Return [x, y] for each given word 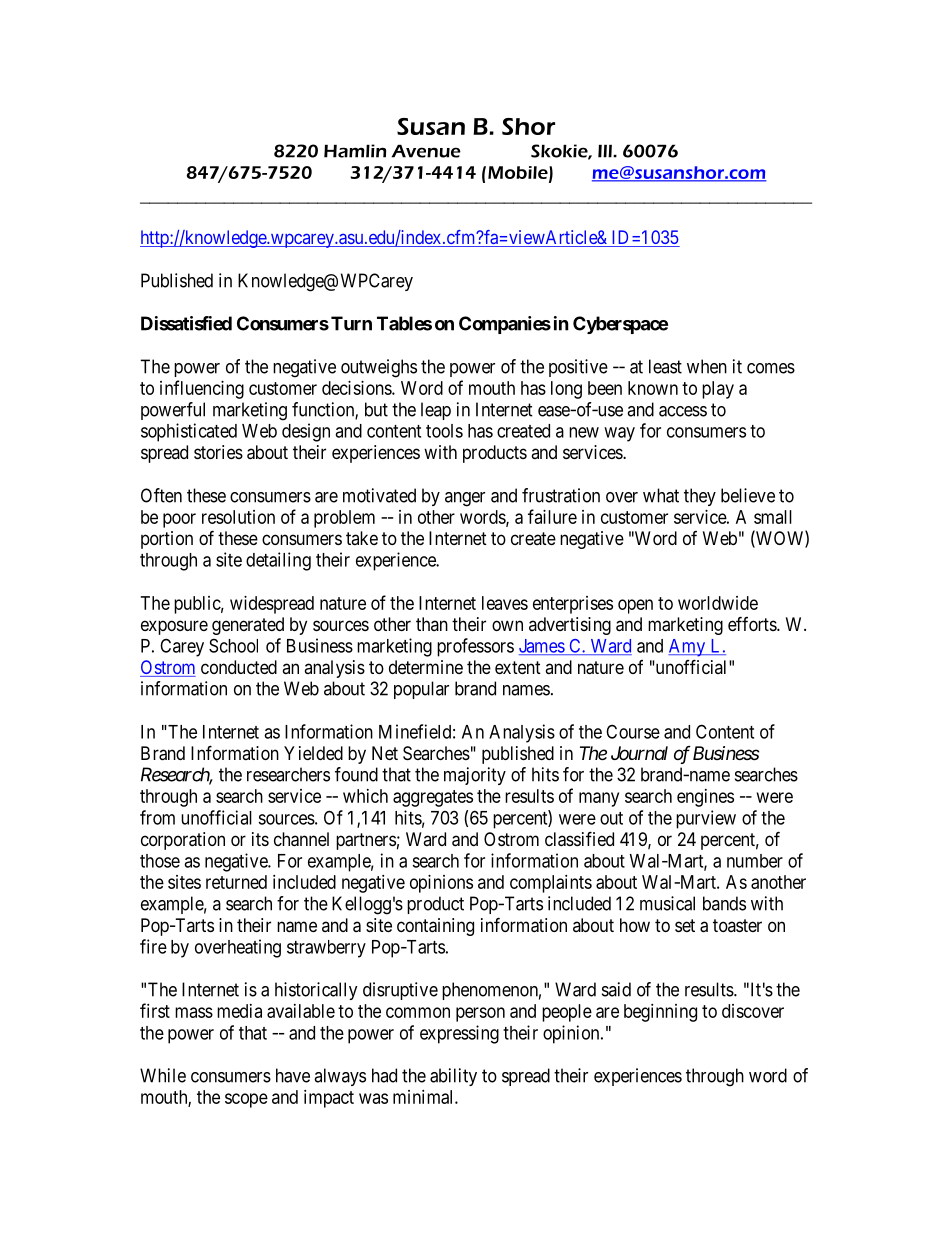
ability [453, 1077]
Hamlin [355, 151]
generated [248, 626]
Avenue [426, 151]
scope [246, 1100]
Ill [606, 151]
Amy [688, 648]
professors [475, 647]
